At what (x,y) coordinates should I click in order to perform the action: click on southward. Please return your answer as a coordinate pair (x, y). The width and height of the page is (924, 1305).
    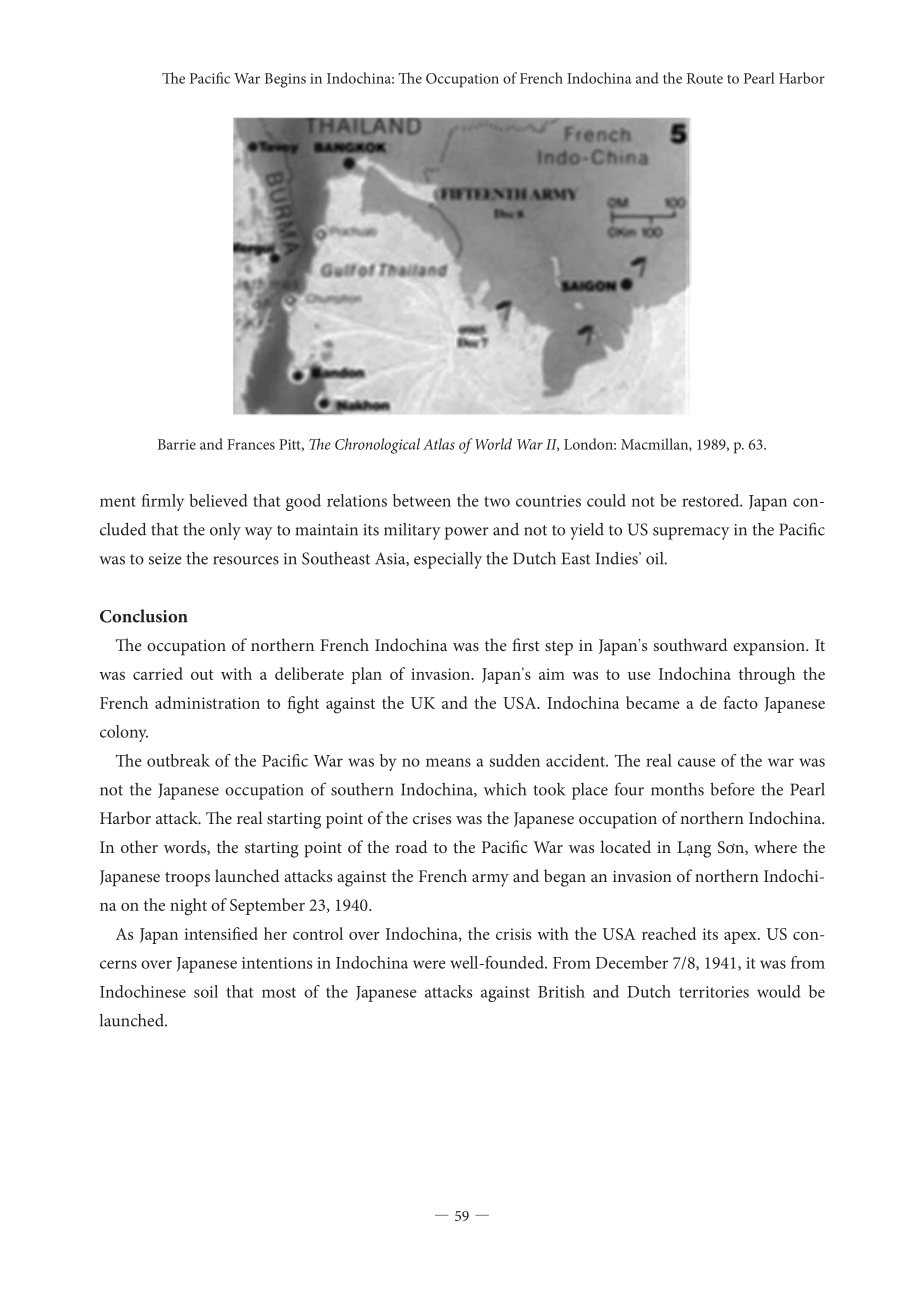
    Looking at the image, I should click on (690, 644).
